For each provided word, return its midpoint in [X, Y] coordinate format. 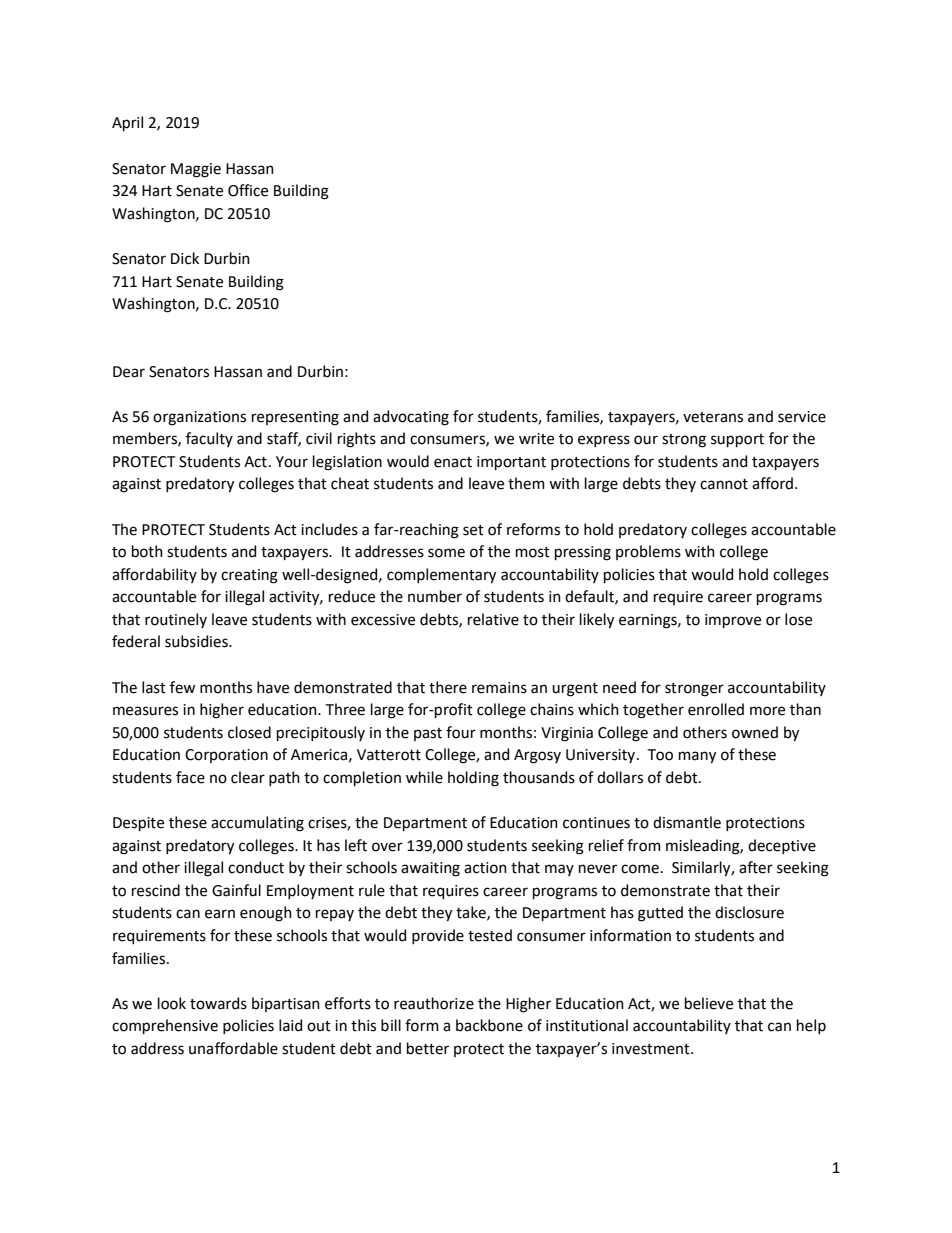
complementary [441, 576]
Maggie [196, 170]
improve [733, 621]
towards [218, 1003]
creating [249, 576]
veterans [713, 417]
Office [248, 190]
